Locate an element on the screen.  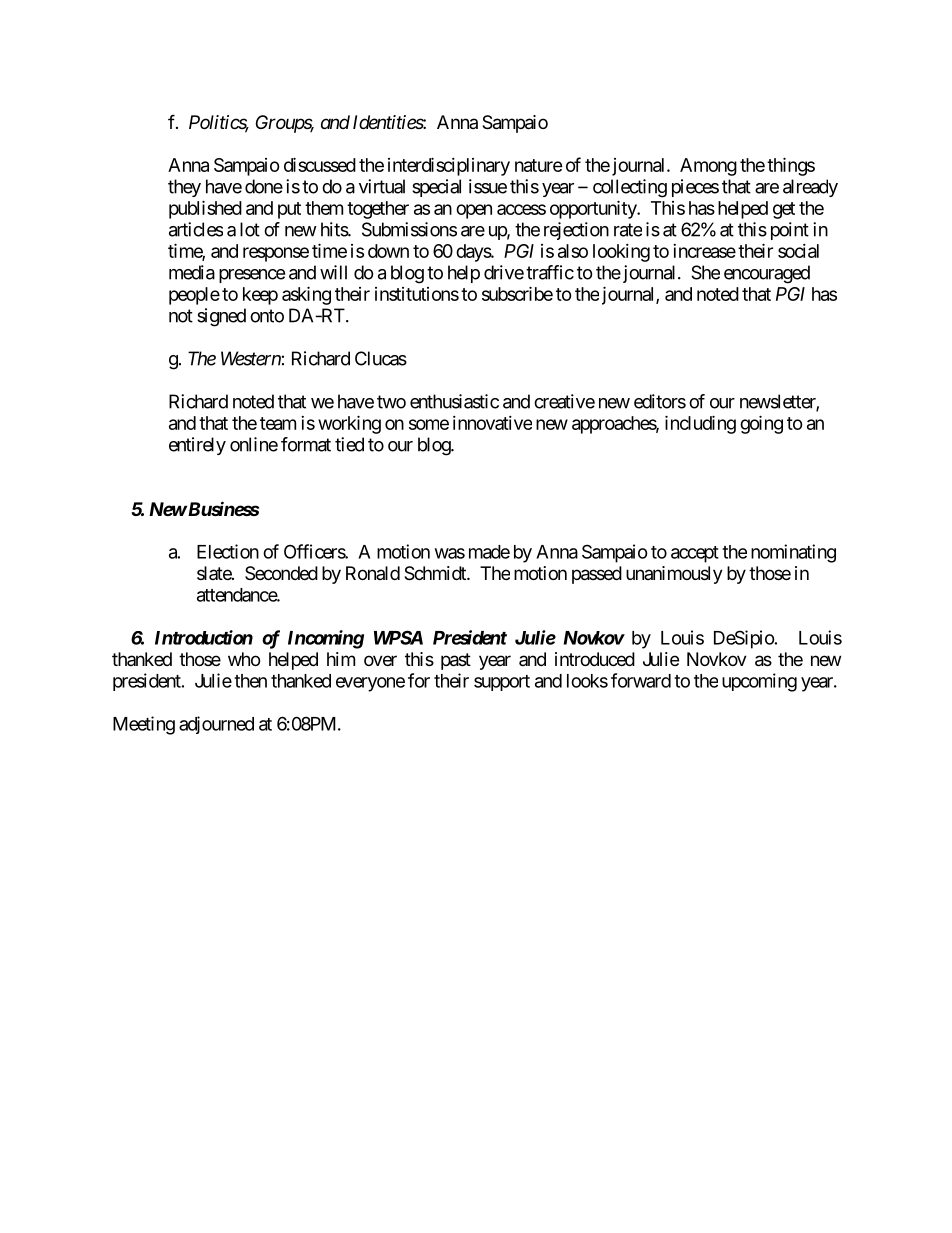
support is located at coordinates (502, 683).
